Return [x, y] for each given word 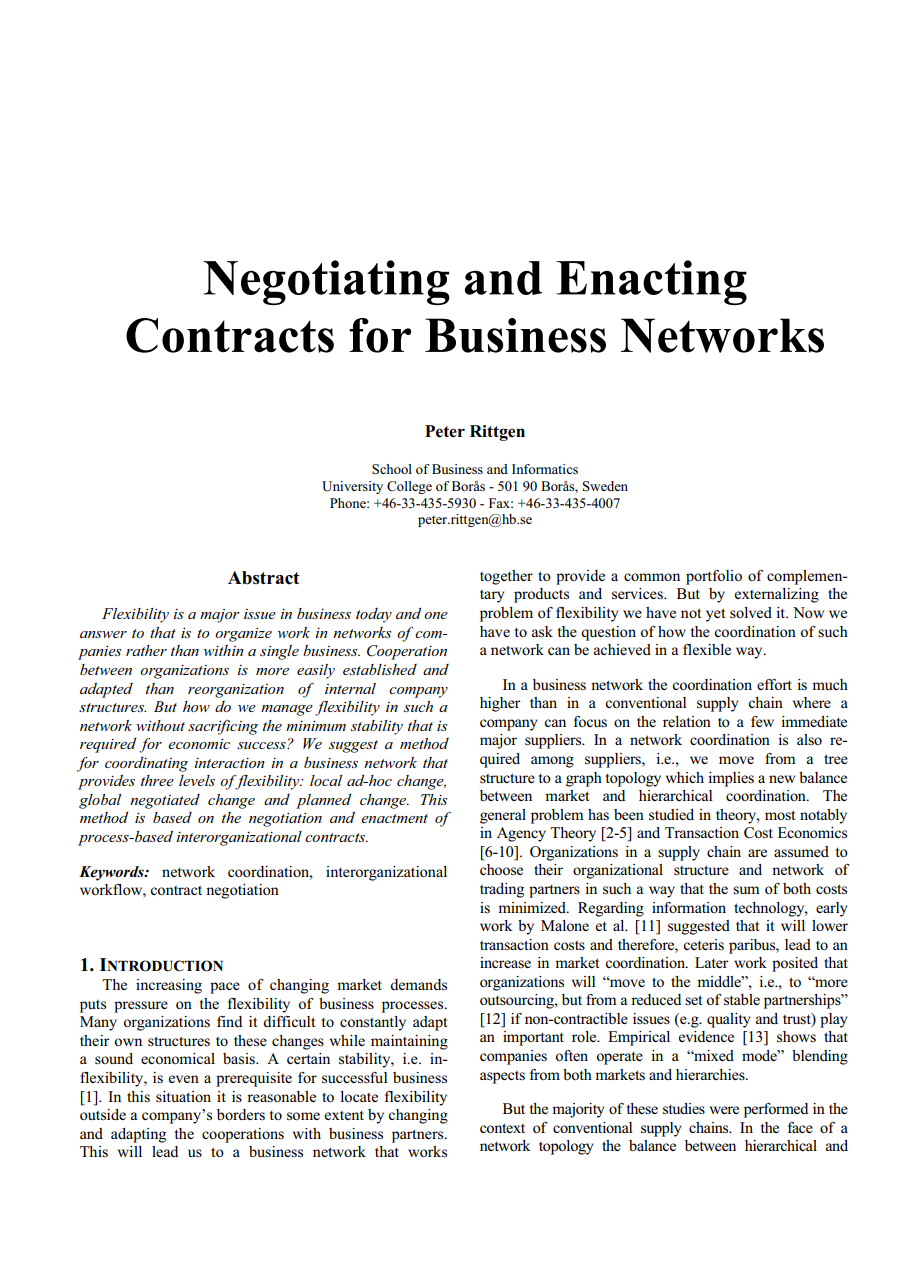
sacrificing [223, 727]
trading [502, 890]
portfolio [714, 577]
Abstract [264, 578]
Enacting [651, 282]
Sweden [605, 486]
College [409, 487]
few [762, 721]
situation [183, 1096]
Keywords [112, 873]
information [689, 907]
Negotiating [326, 282]
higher [500, 704]
